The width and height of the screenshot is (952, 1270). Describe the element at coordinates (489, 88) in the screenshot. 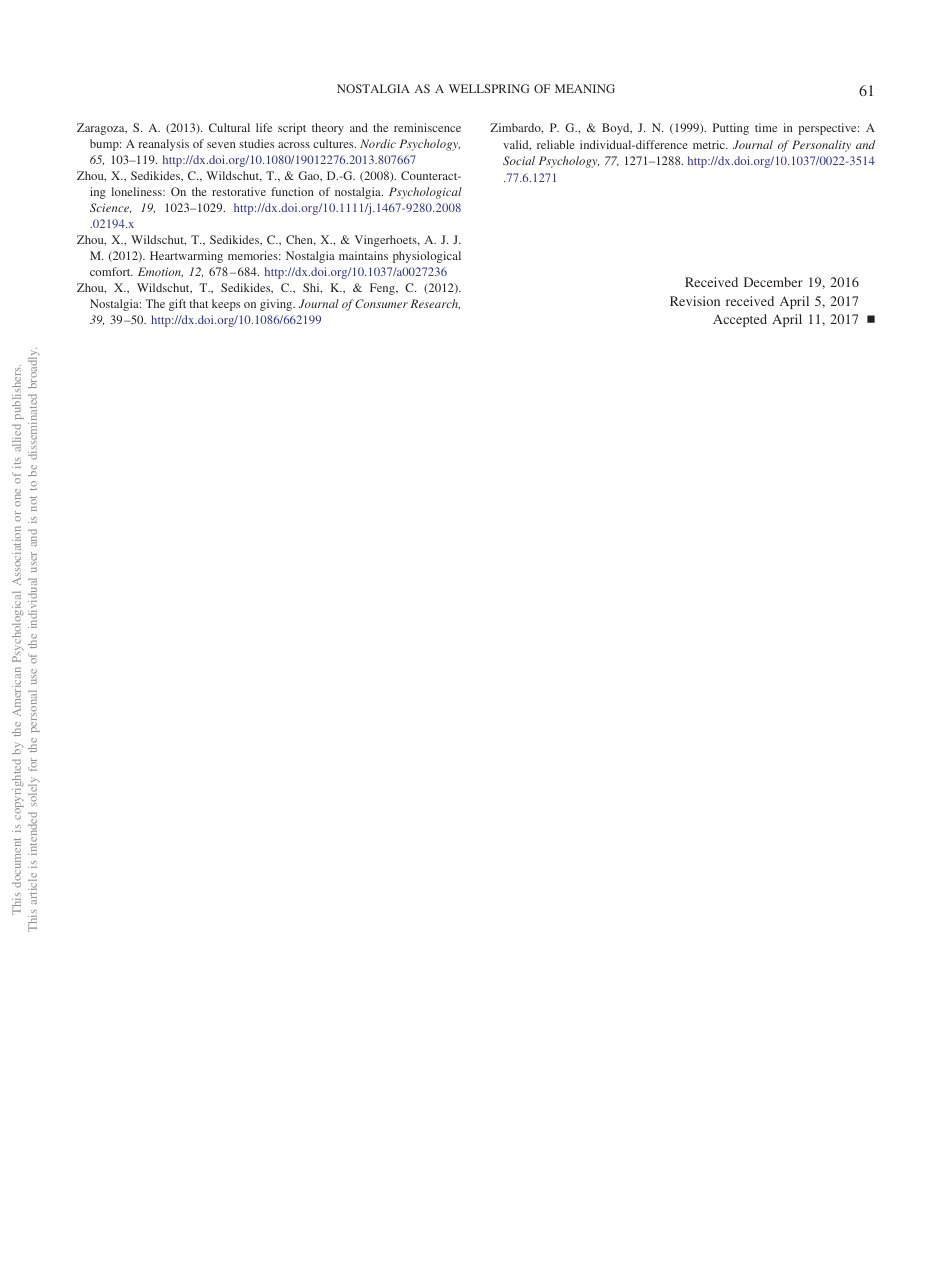

I see `WELLSPRING` at that location.
